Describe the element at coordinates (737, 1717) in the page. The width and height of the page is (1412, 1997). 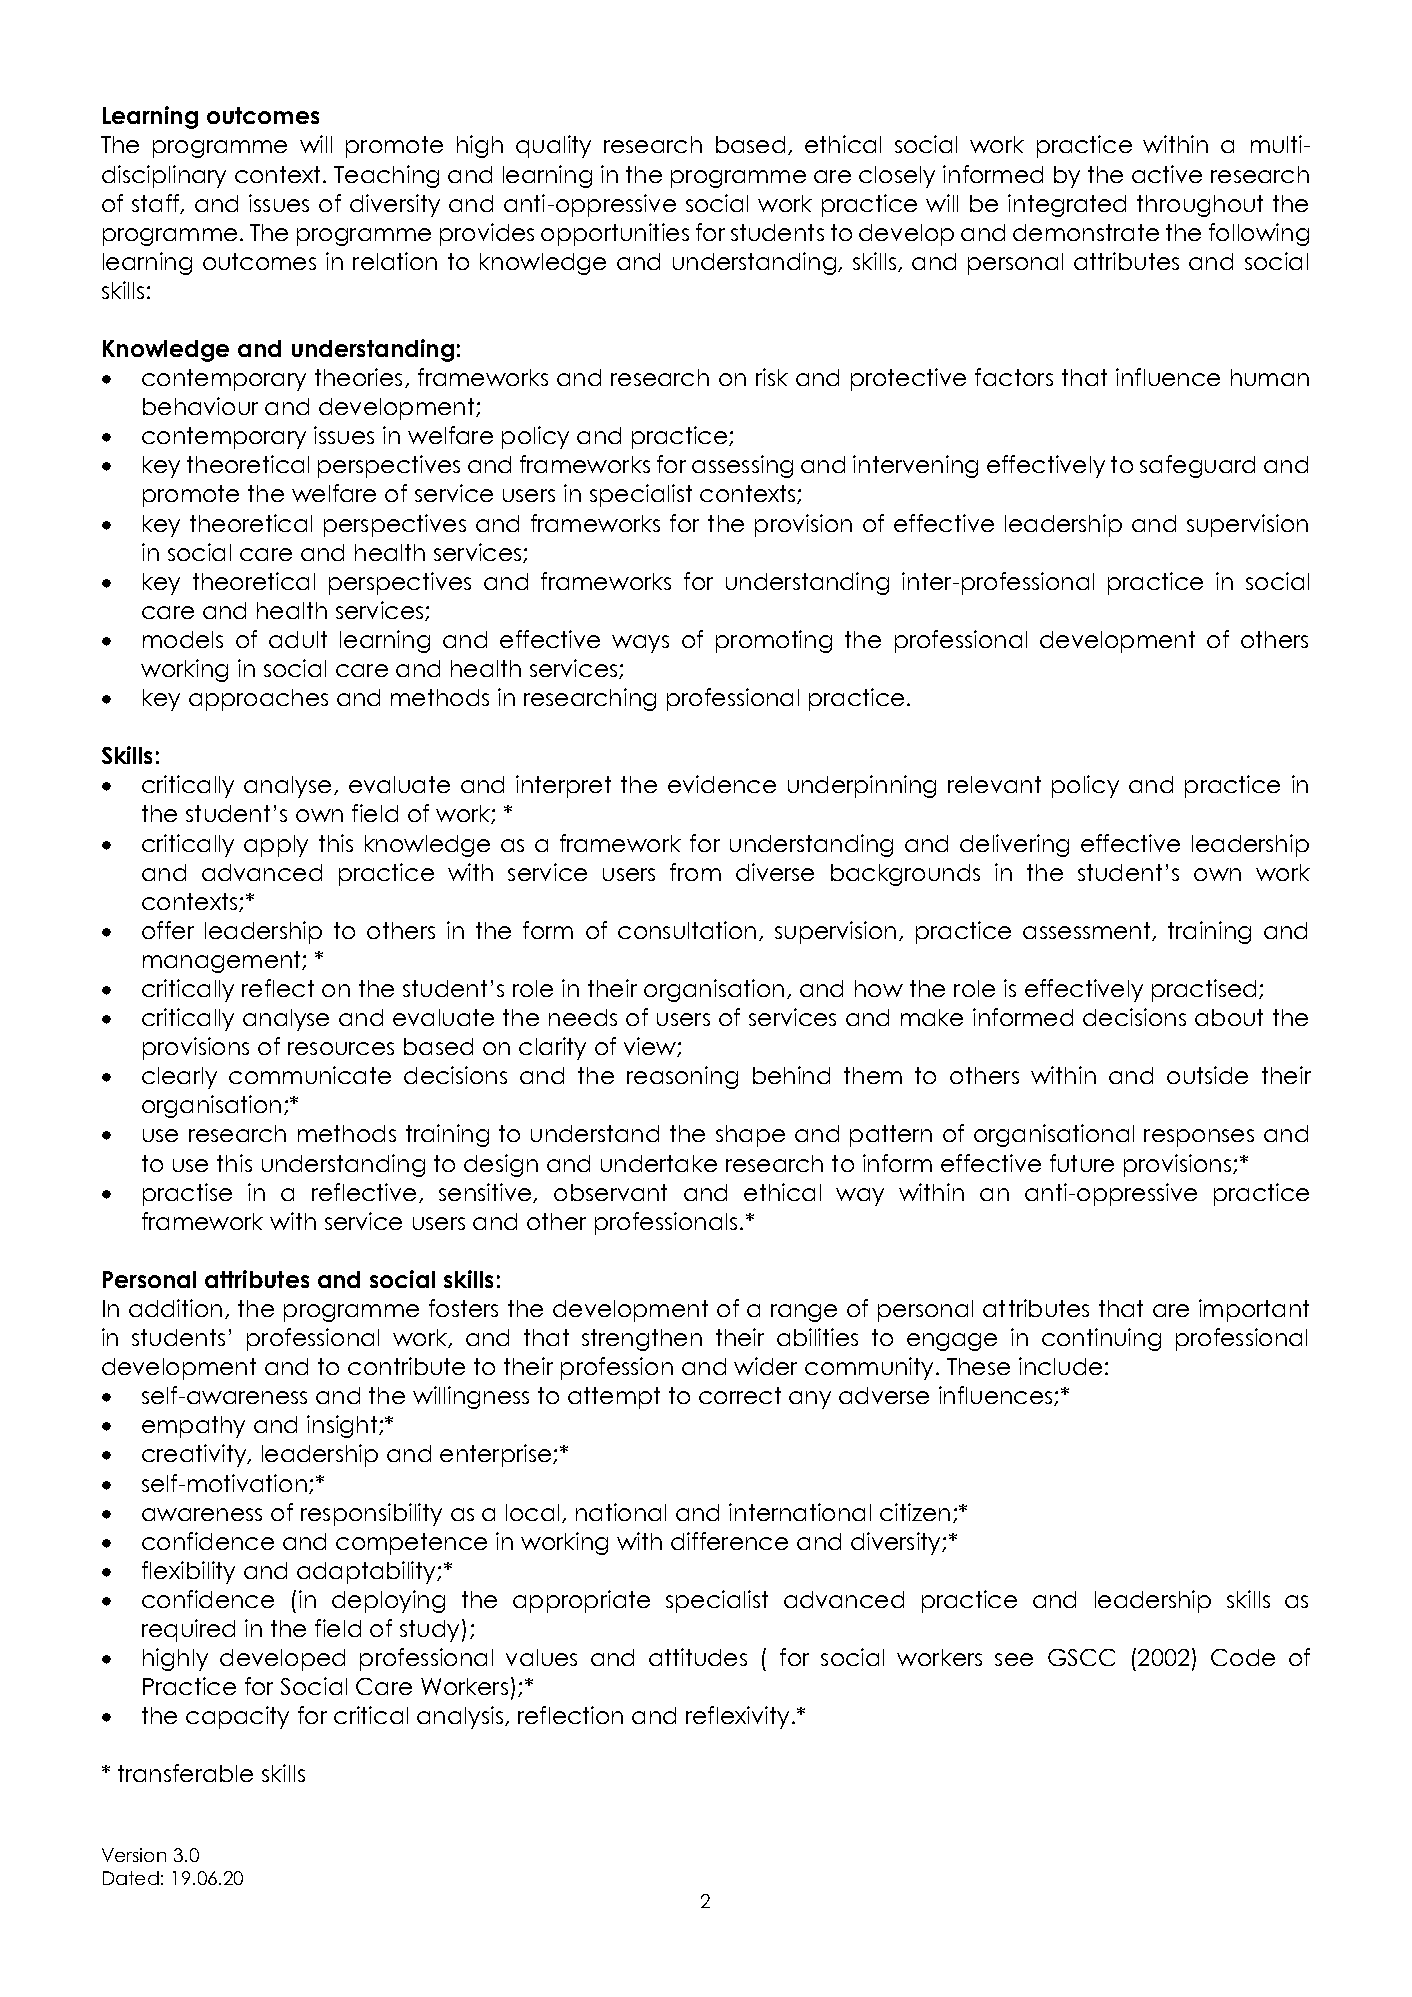
I see `reflexivity` at that location.
